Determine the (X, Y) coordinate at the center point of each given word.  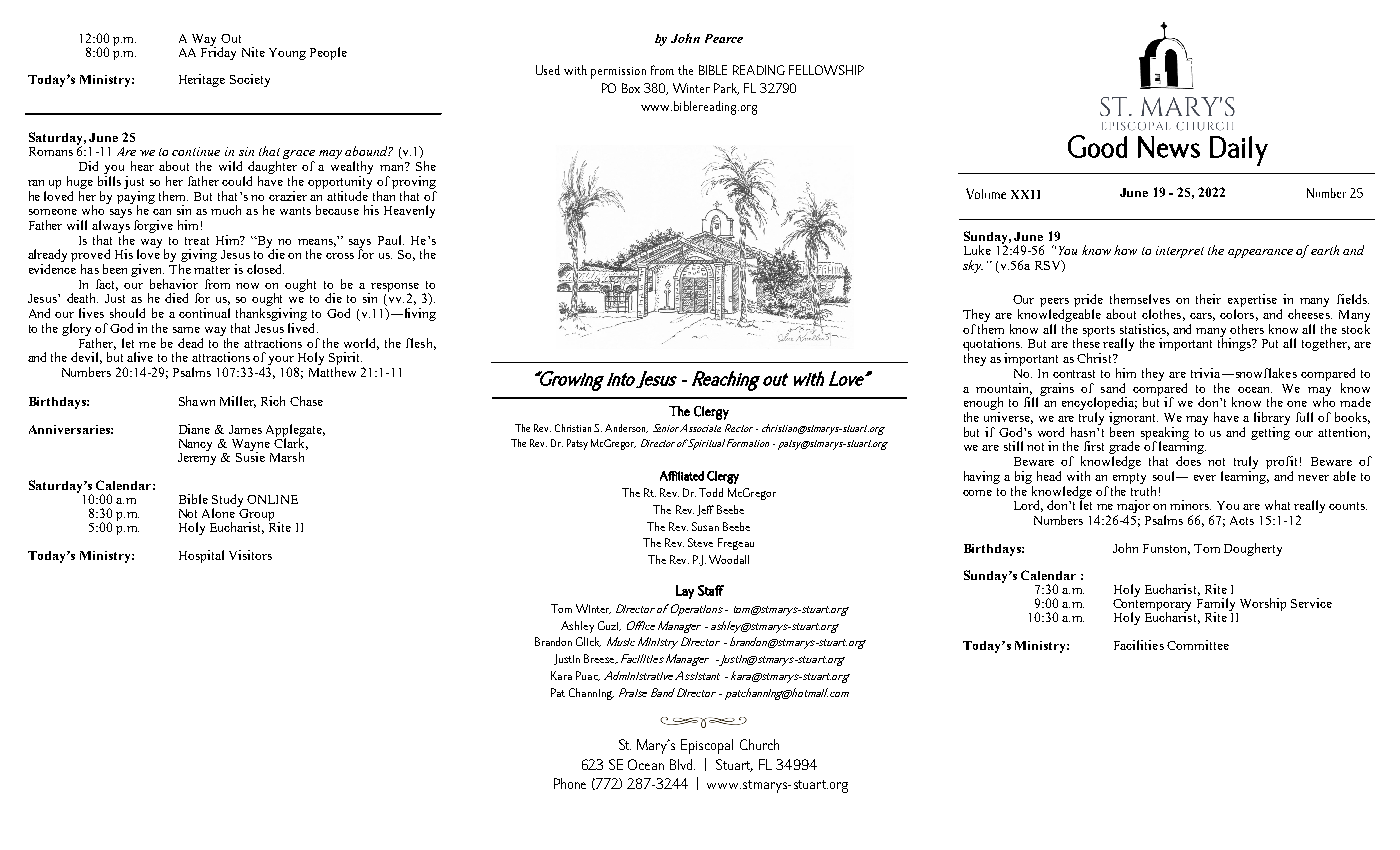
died (176, 298)
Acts (1242, 520)
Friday (218, 52)
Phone (570, 783)
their (1208, 299)
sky (973, 266)
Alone (220, 512)
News (1169, 147)
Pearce (724, 38)
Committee (1198, 645)
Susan (705, 526)
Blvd (682, 764)
